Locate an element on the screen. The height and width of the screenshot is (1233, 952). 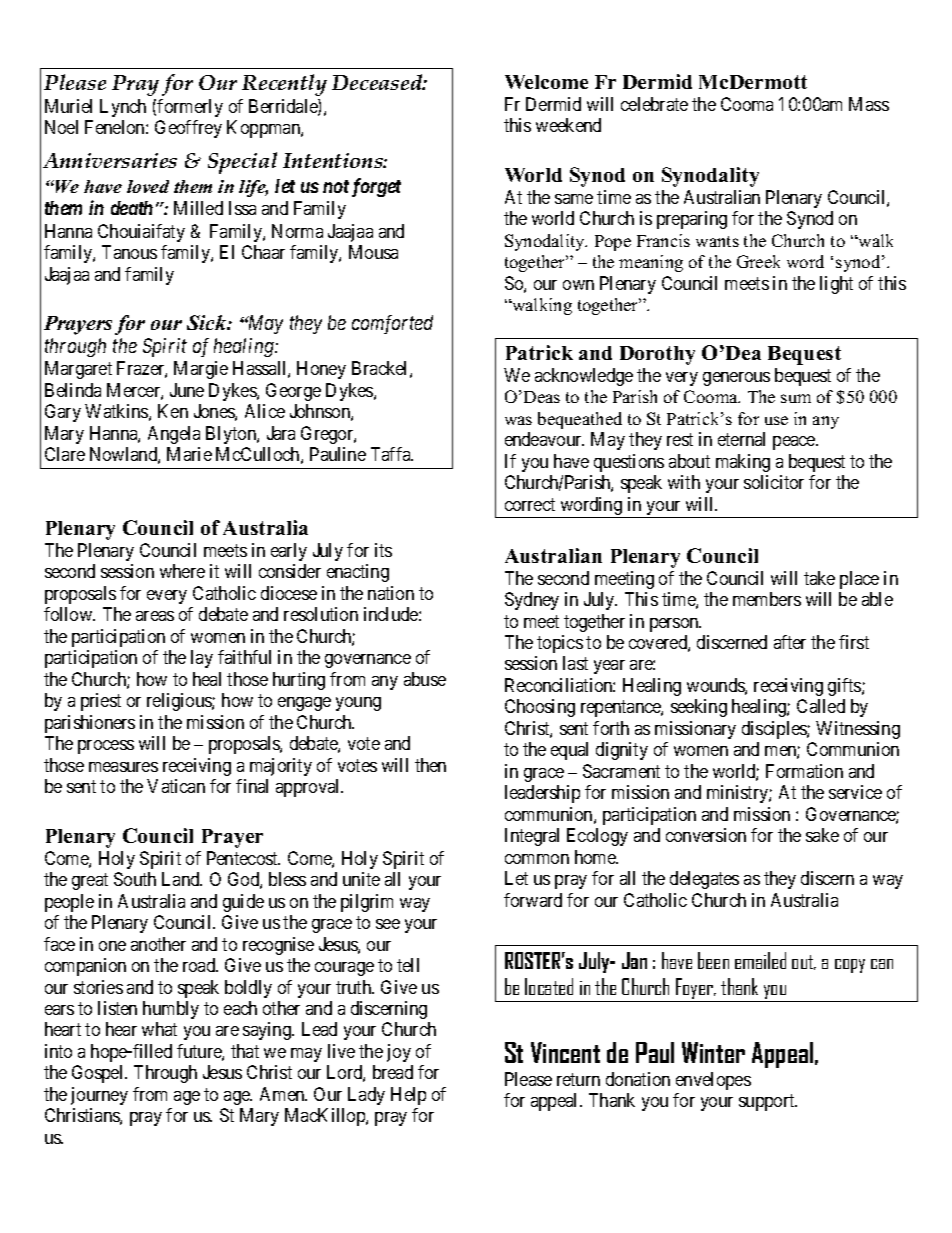
peace is located at coordinates (795, 443).
